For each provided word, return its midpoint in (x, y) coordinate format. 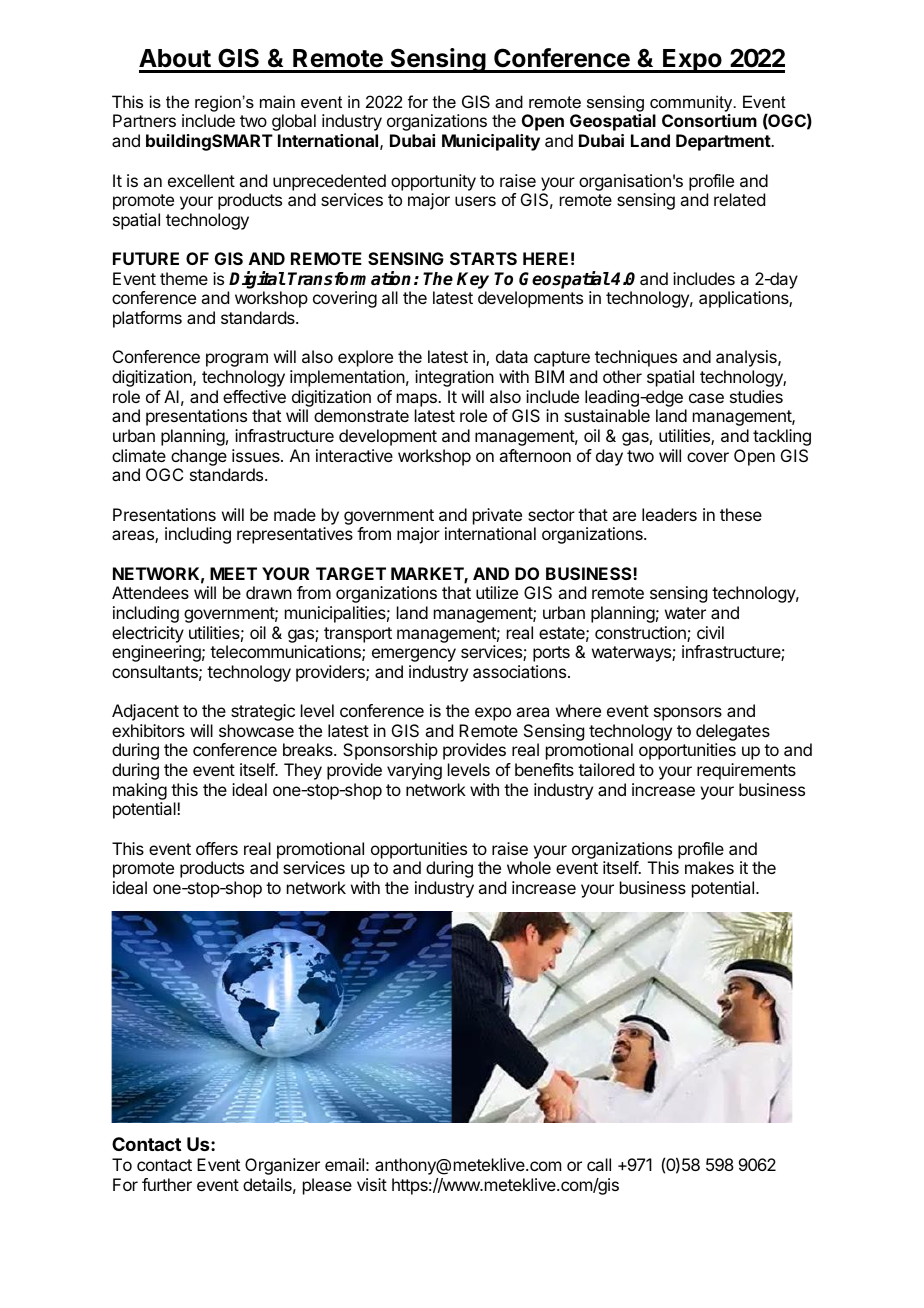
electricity (148, 634)
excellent (201, 180)
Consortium (709, 120)
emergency (414, 655)
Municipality (491, 142)
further (167, 1184)
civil (710, 632)
